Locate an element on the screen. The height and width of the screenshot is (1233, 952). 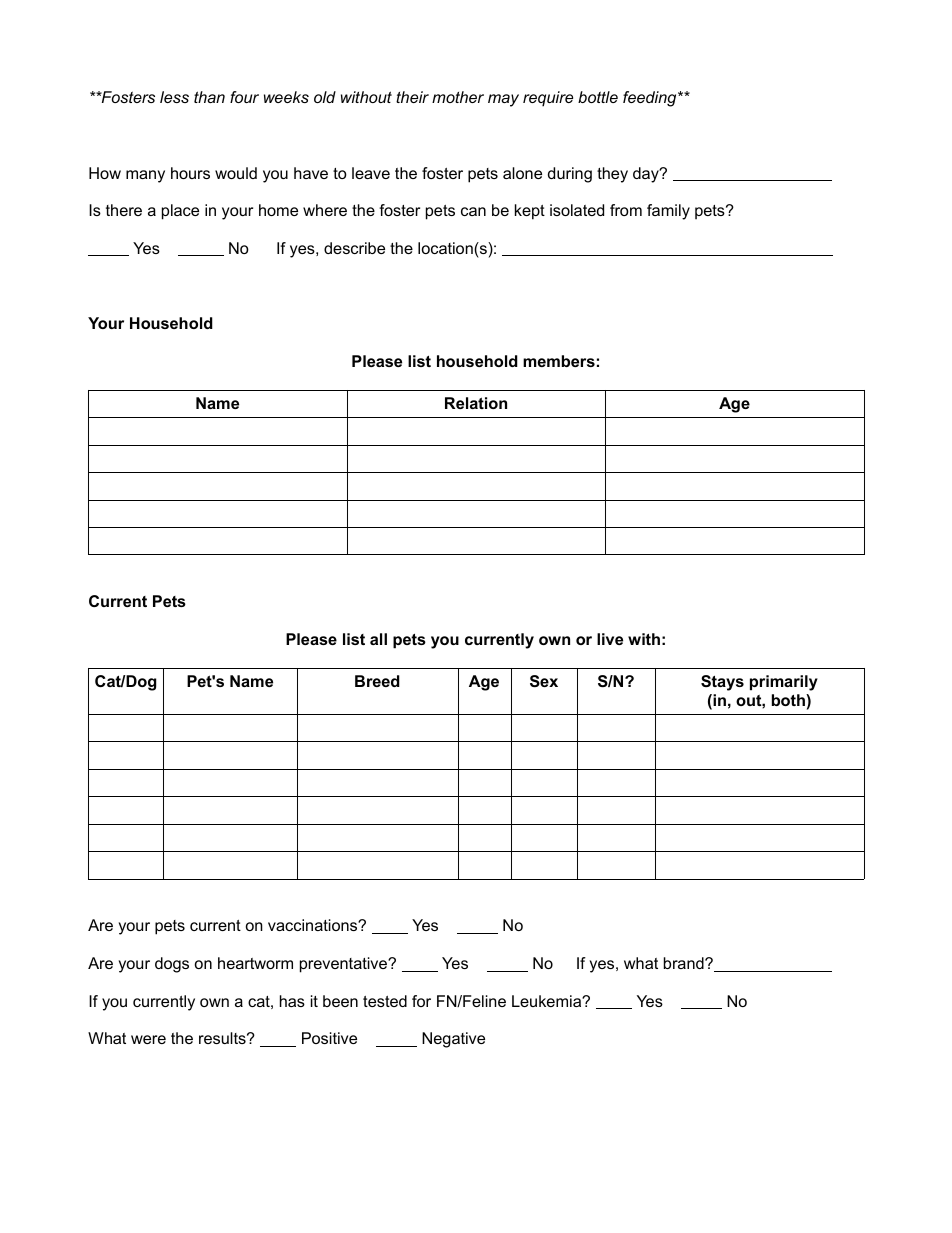
Relation is located at coordinates (476, 403).
